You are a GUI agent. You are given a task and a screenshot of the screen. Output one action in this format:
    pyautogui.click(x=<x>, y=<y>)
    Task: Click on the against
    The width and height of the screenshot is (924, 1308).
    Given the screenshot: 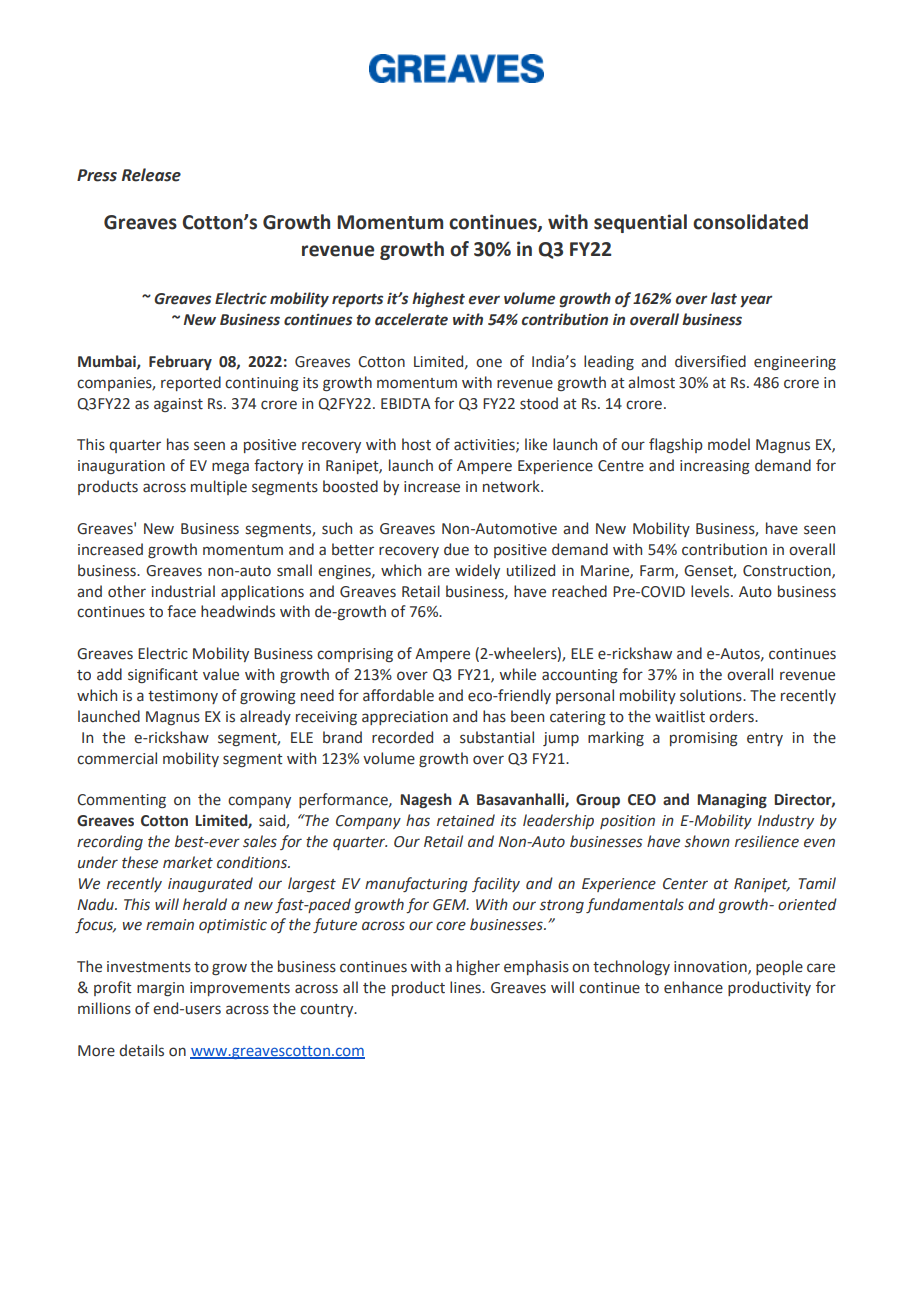 What is the action you would take?
    pyautogui.click(x=178, y=405)
